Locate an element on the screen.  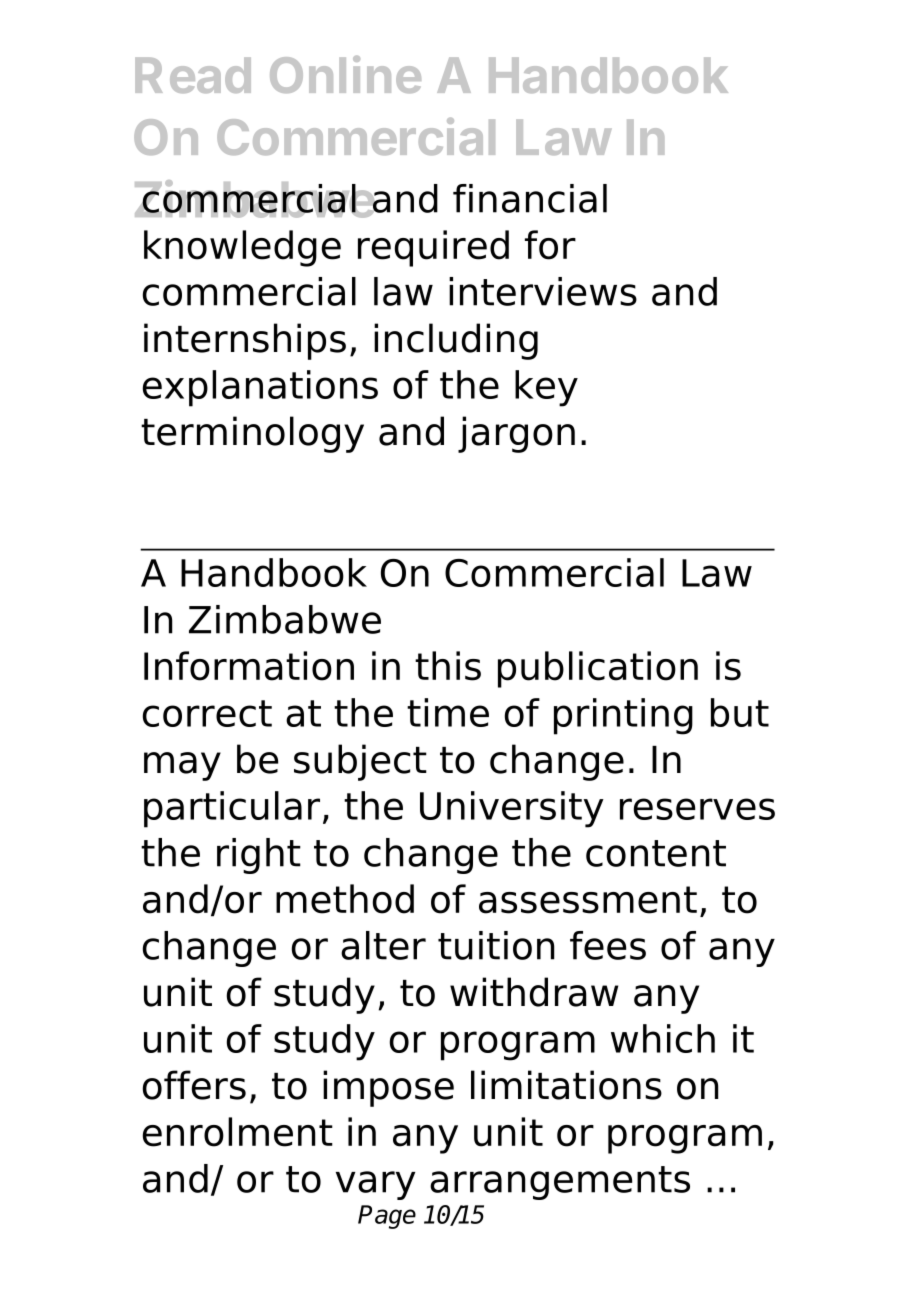
enrolment is located at coordinates (238, 1132).
